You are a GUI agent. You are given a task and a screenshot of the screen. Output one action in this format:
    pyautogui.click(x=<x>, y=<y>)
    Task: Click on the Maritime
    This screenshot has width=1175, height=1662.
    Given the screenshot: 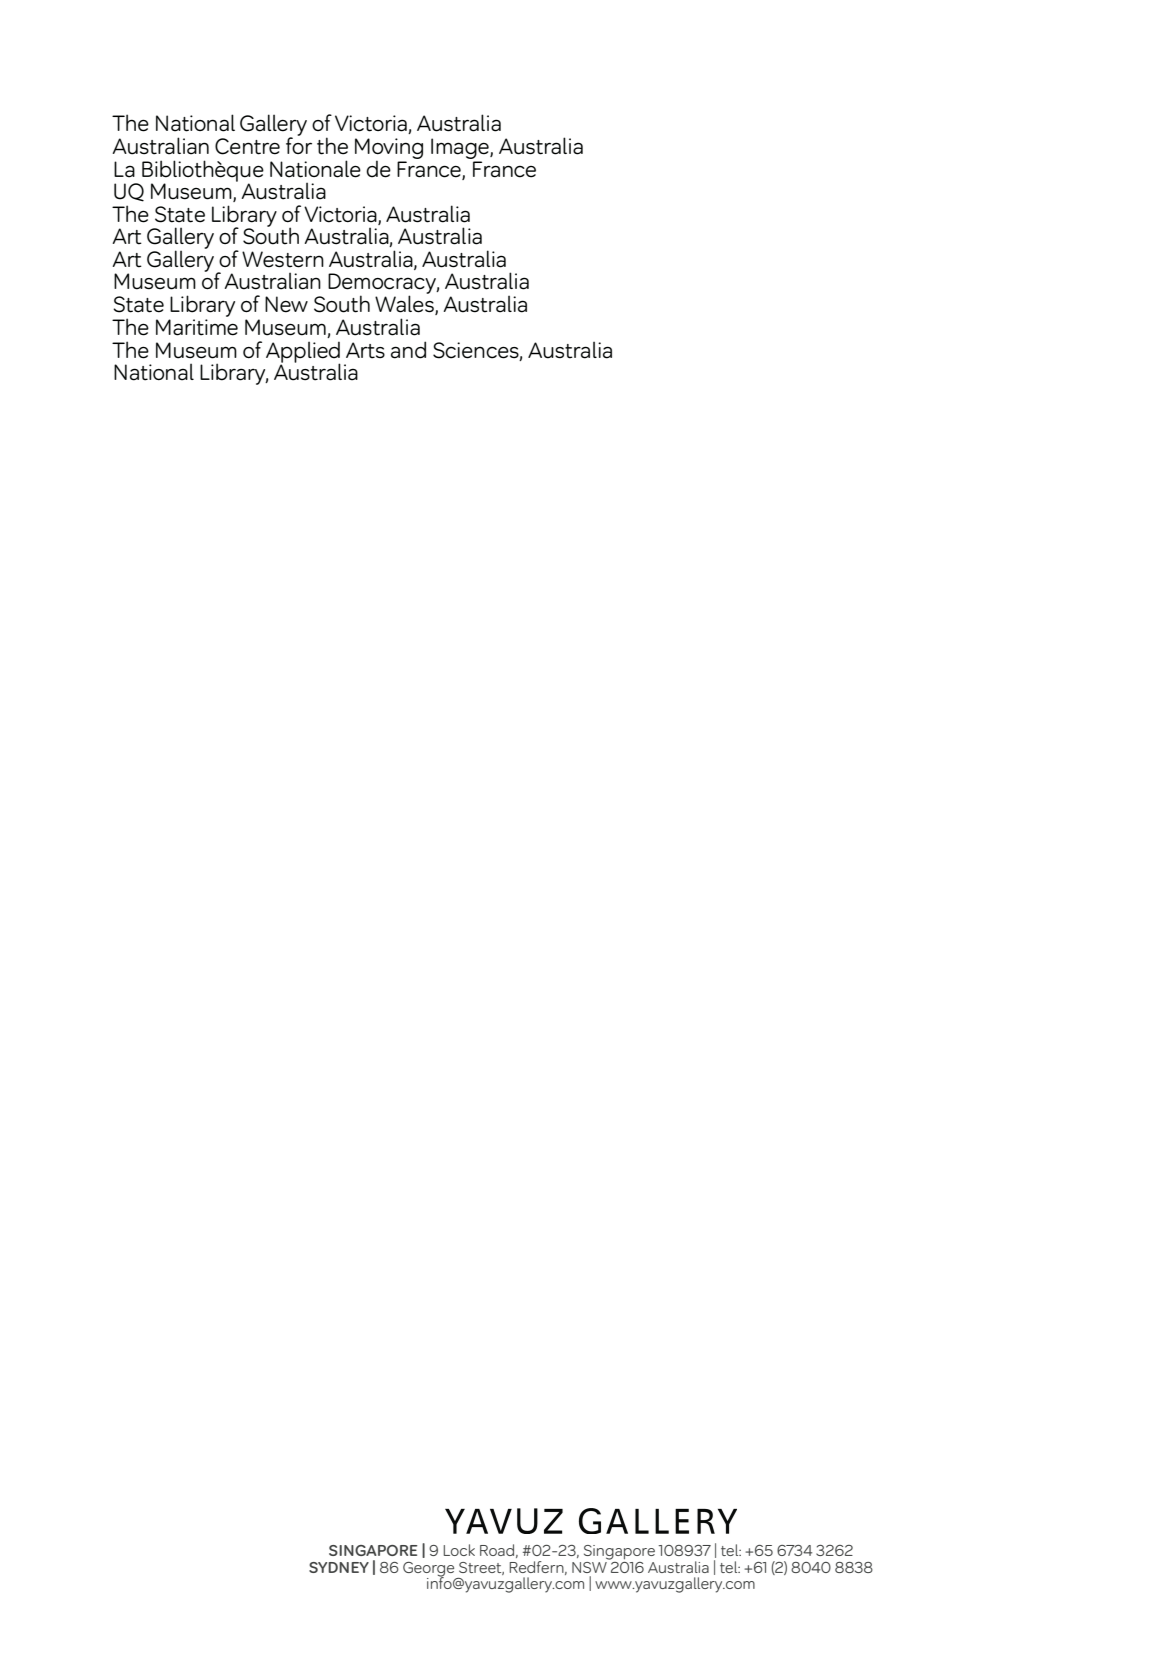 What is the action you would take?
    pyautogui.click(x=197, y=327)
